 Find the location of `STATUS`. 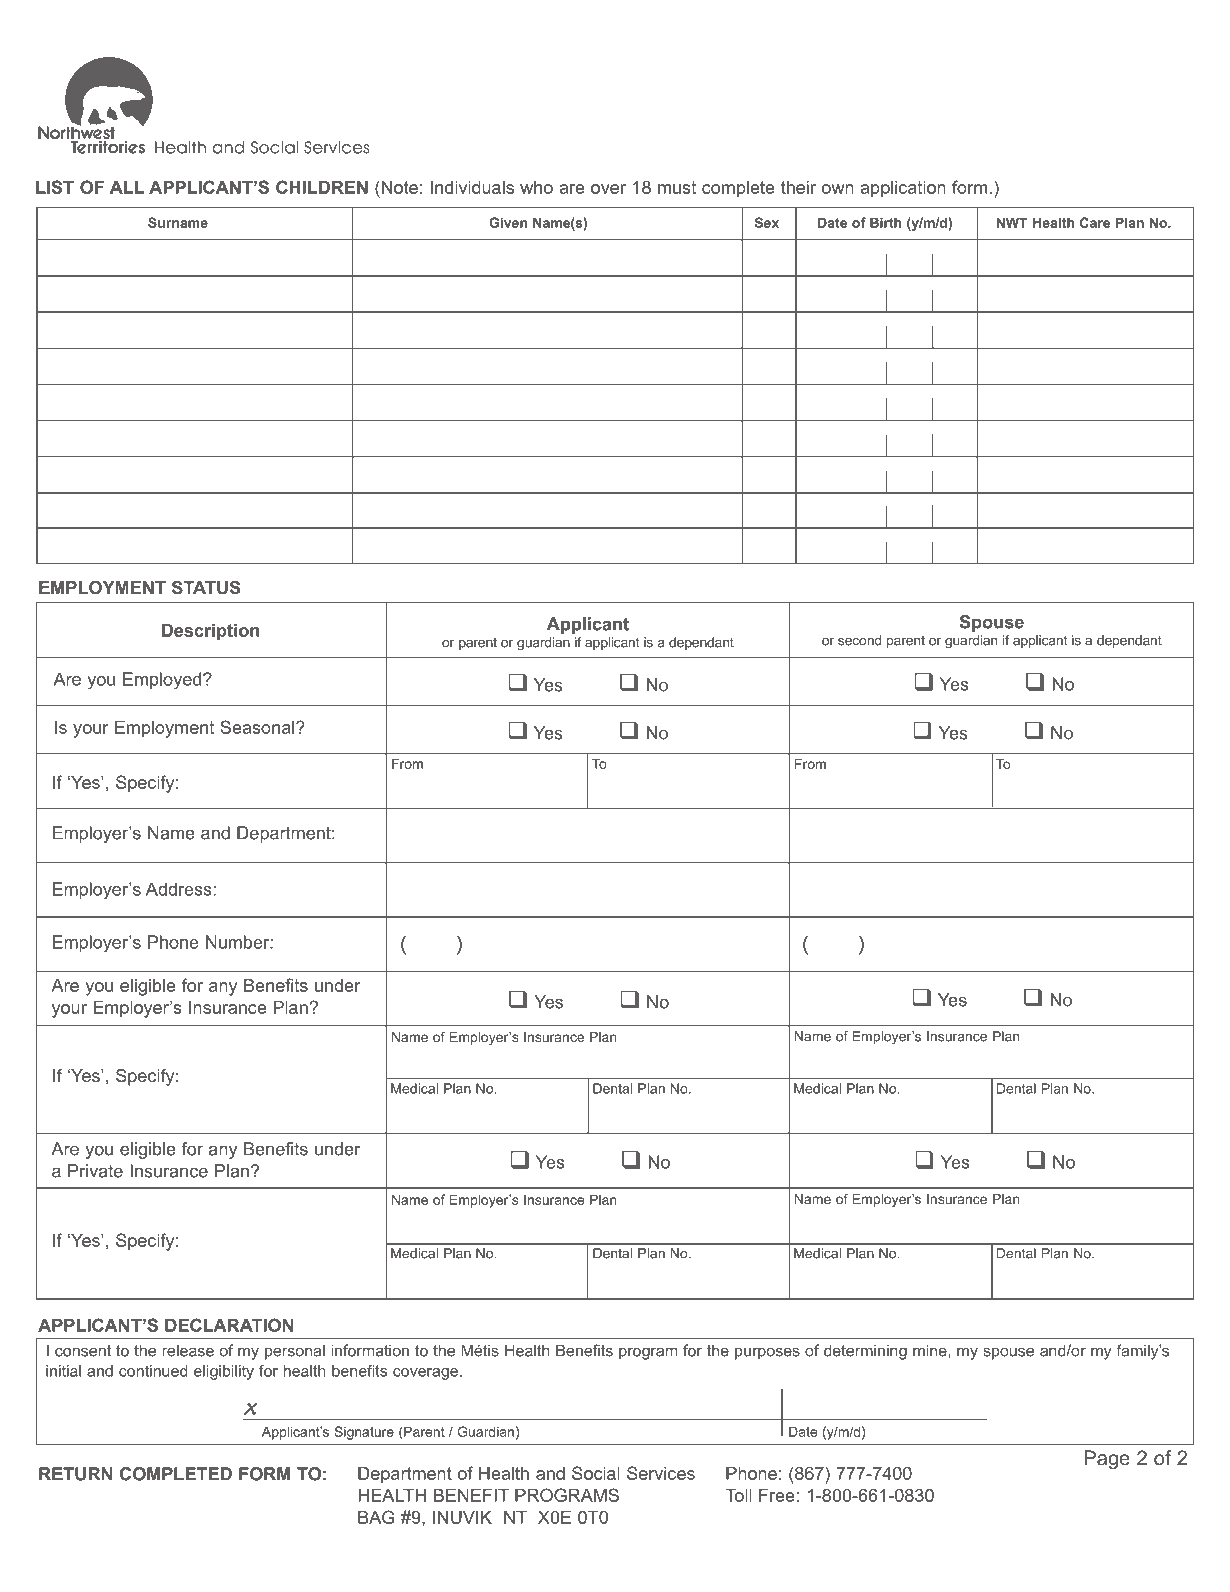

STATUS is located at coordinates (206, 587).
